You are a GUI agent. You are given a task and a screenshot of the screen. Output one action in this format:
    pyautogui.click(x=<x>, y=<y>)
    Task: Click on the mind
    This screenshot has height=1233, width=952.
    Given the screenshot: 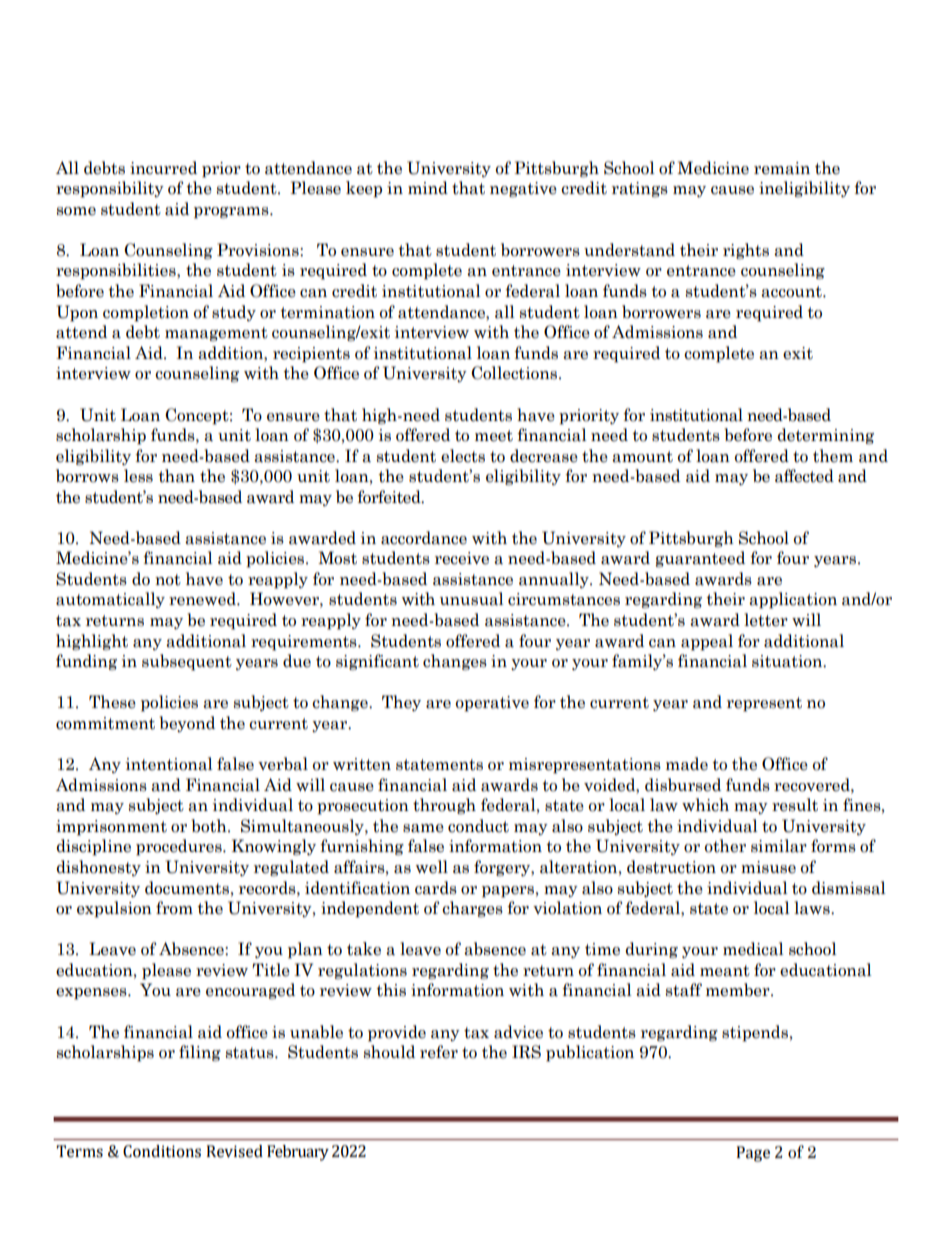 What is the action you would take?
    pyautogui.click(x=428, y=188)
